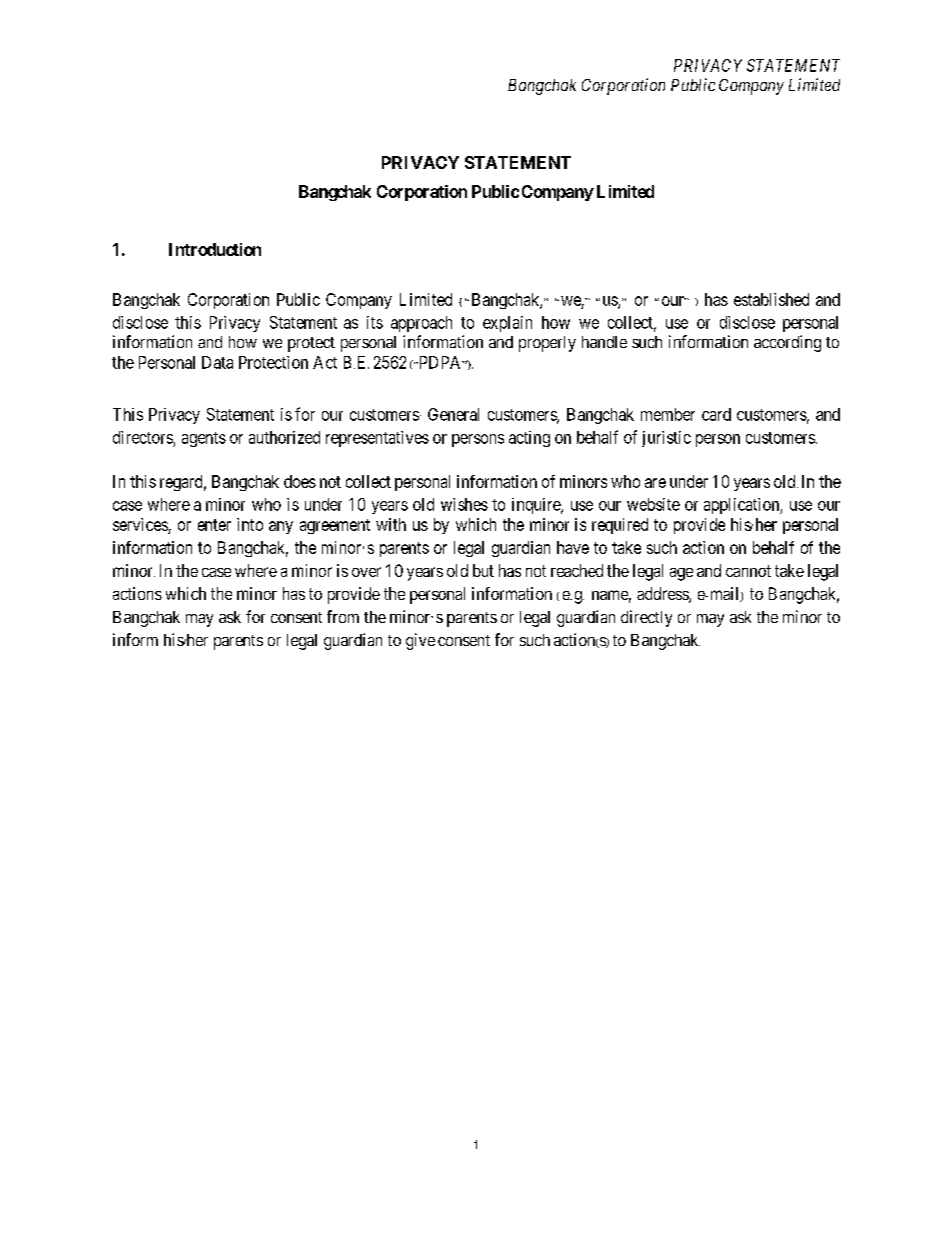  Describe the element at coordinates (529, 439) in the image. I see `acting` at that location.
